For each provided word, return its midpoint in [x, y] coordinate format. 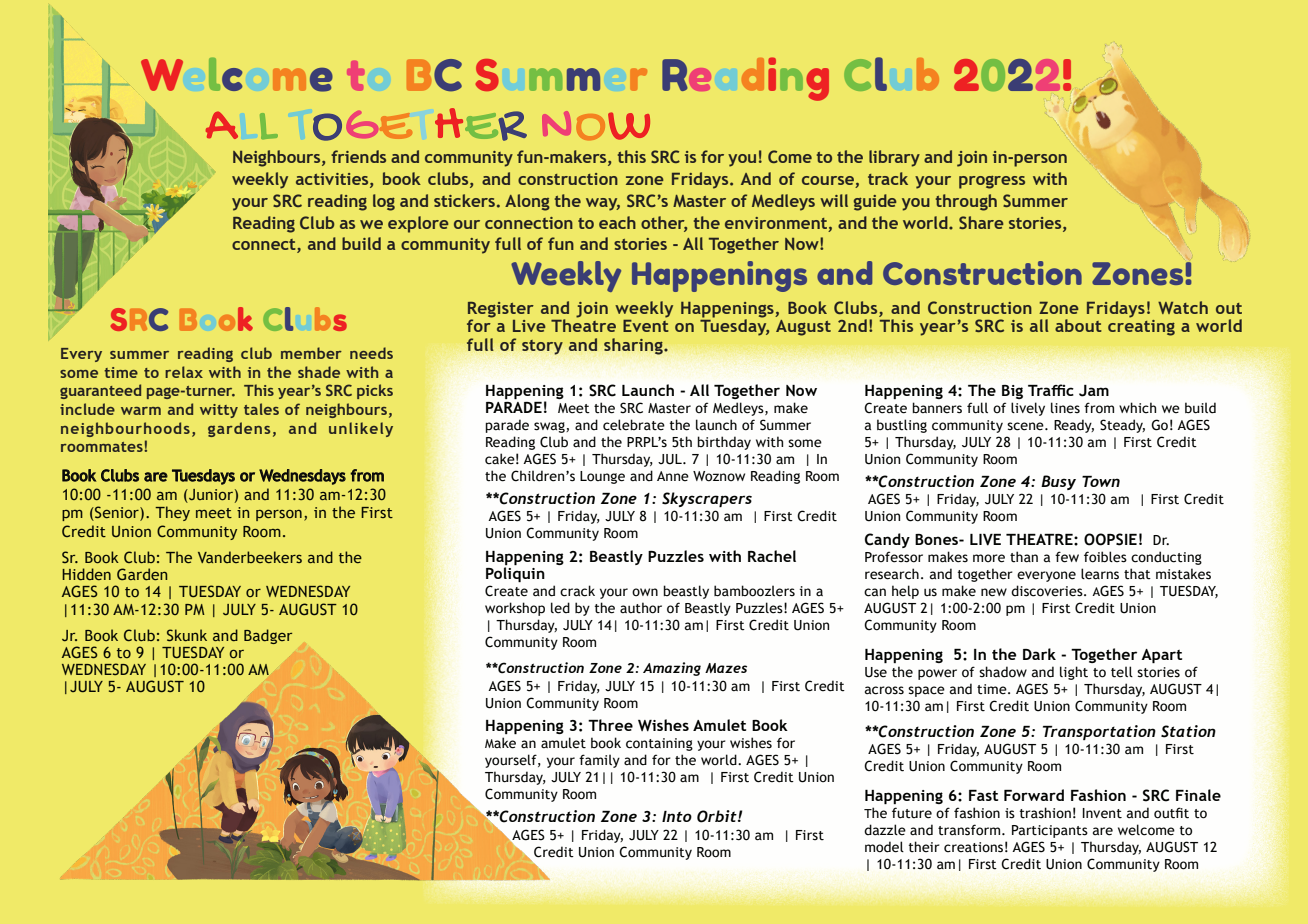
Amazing [672, 669]
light [1074, 673]
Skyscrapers [707, 499]
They [172, 513]
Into [677, 816]
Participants [1050, 831]
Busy [1058, 482]
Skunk [187, 635]
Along [527, 202]
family [599, 761]
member [311, 353]
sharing [634, 346]
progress [992, 182]
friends [358, 156]
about [1078, 325]
